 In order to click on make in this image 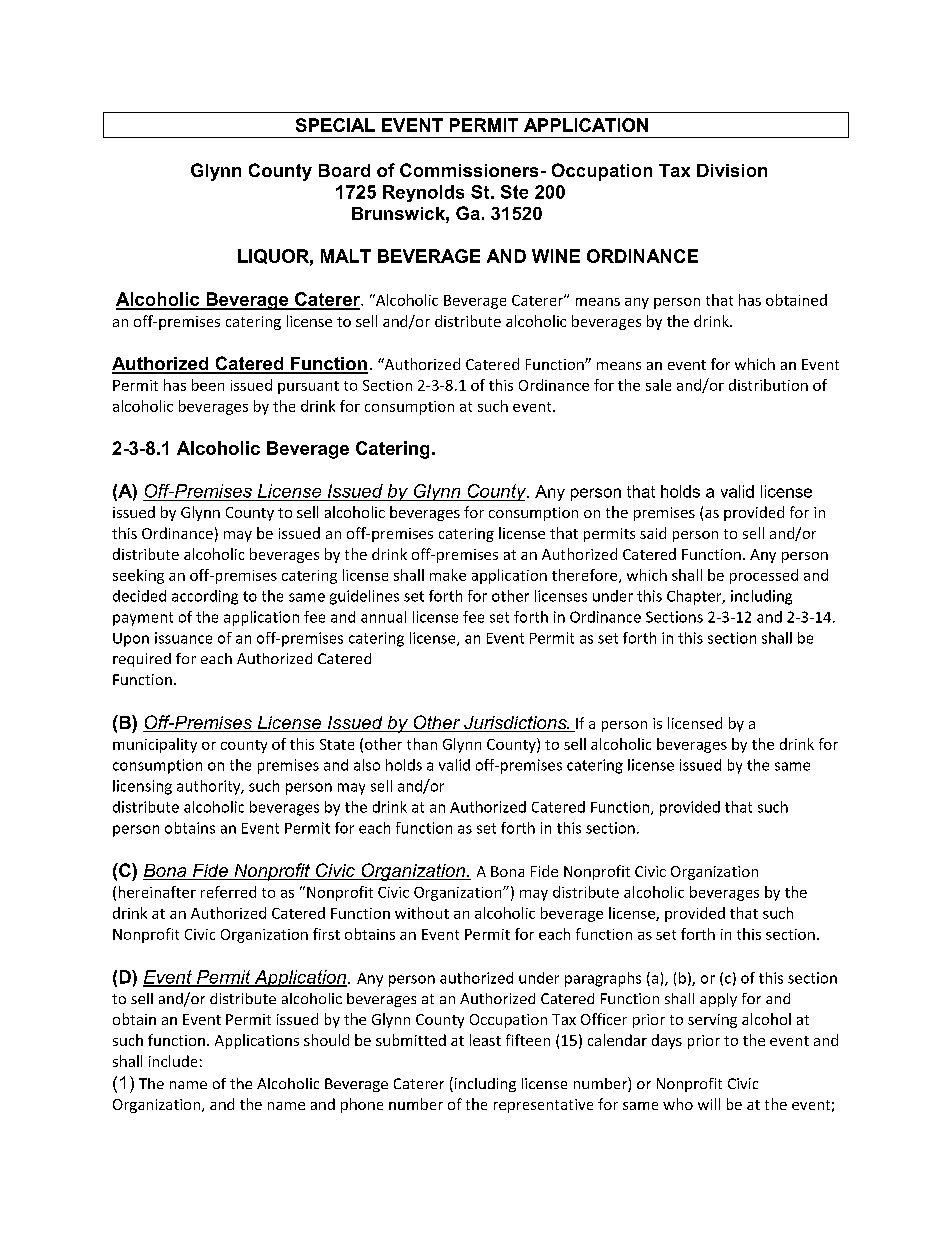, I will do `click(448, 575)`.
